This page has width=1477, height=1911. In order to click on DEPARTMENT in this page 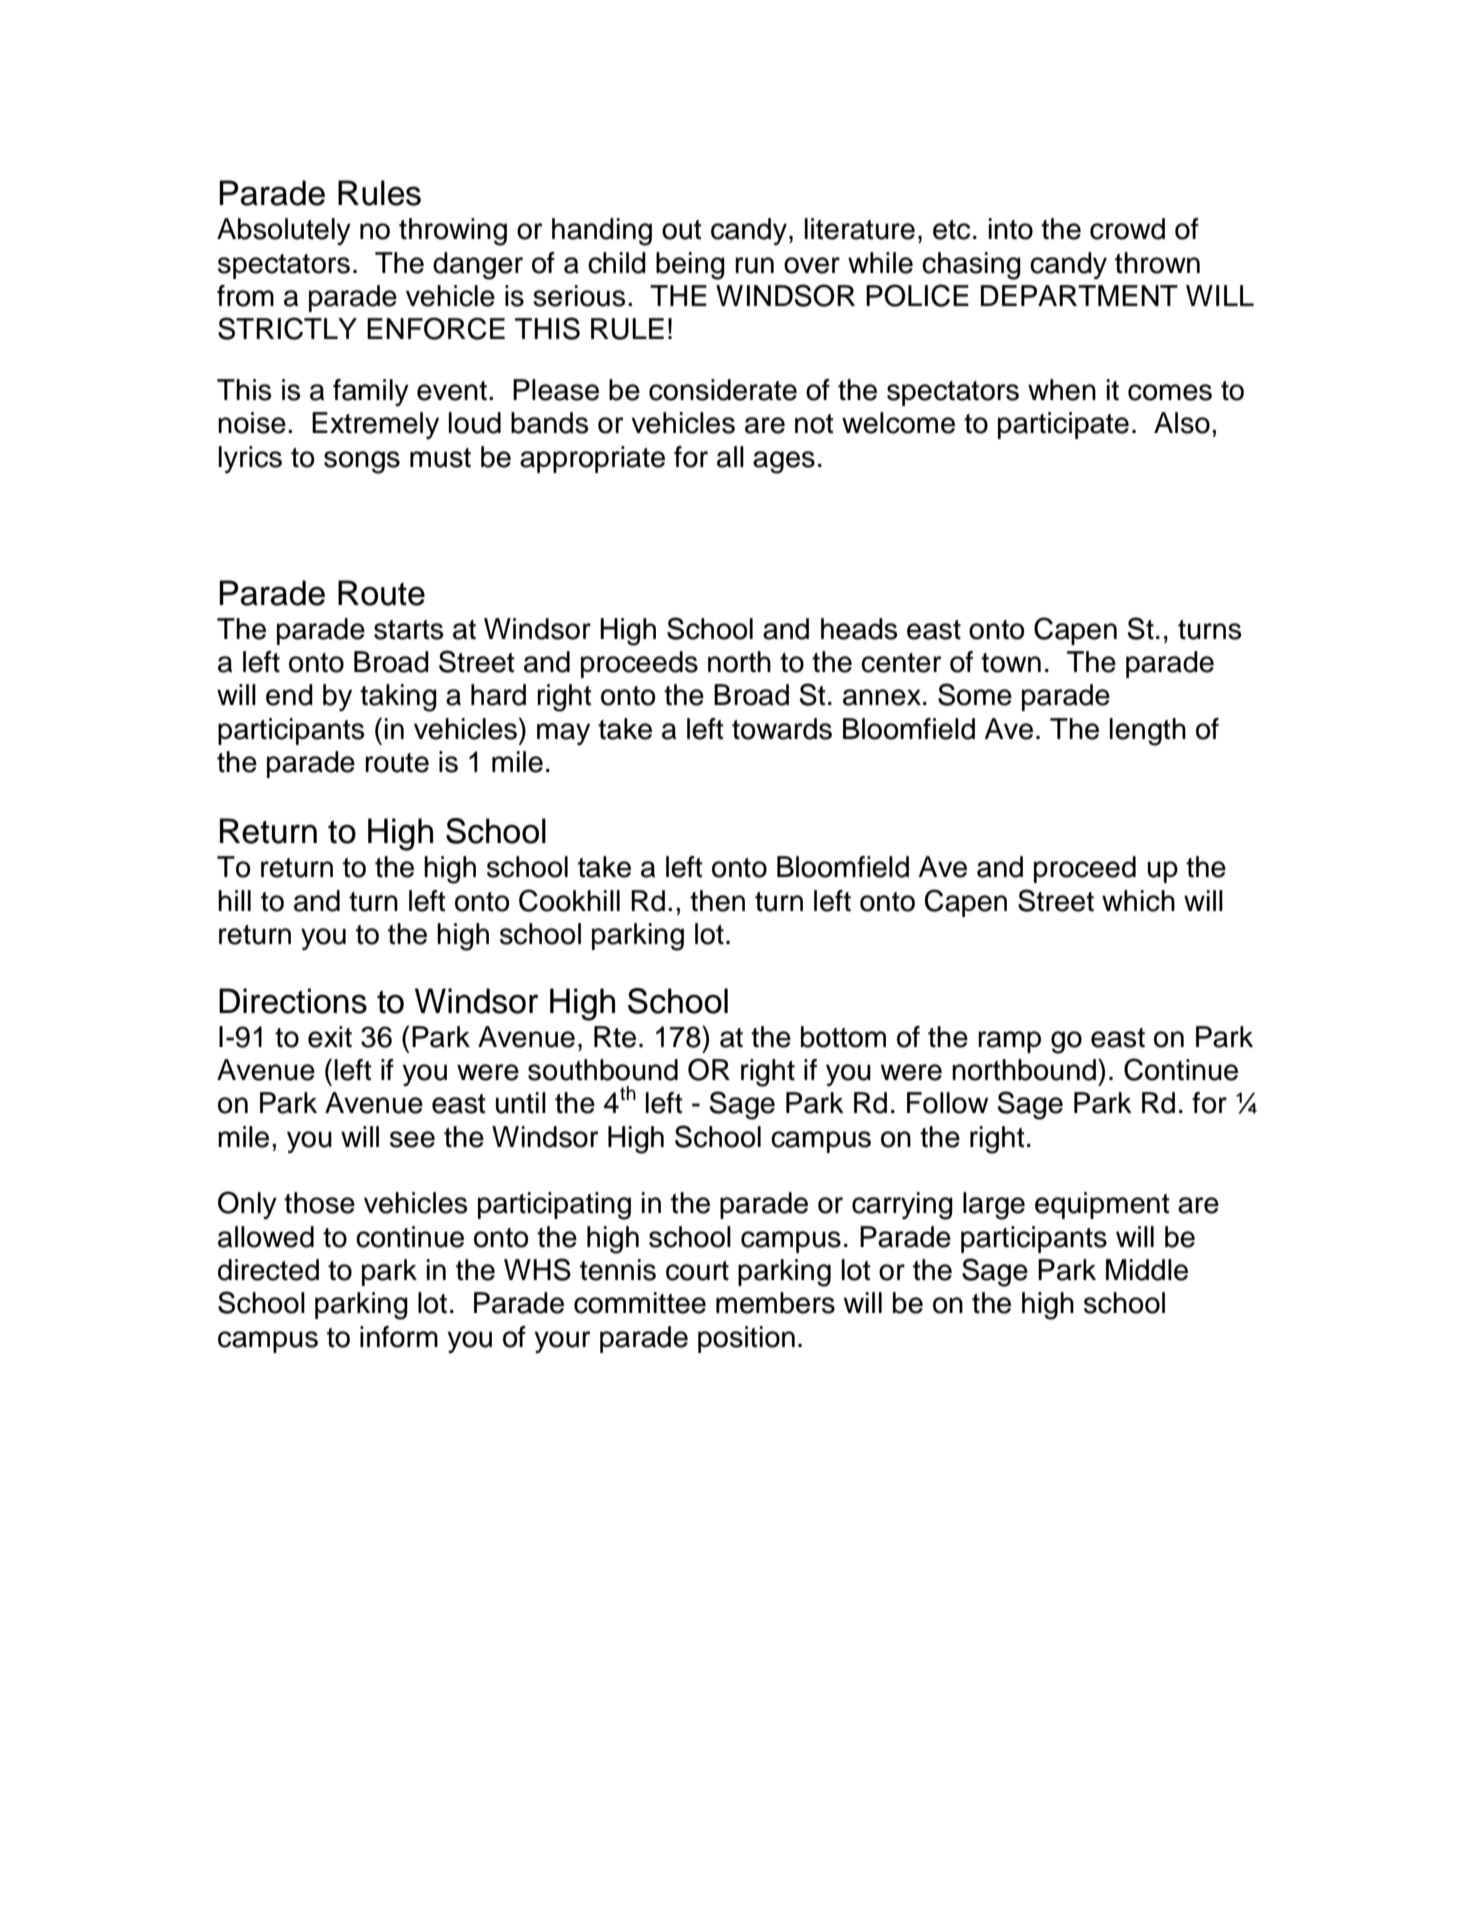, I will do `click(1079, 295)`.
